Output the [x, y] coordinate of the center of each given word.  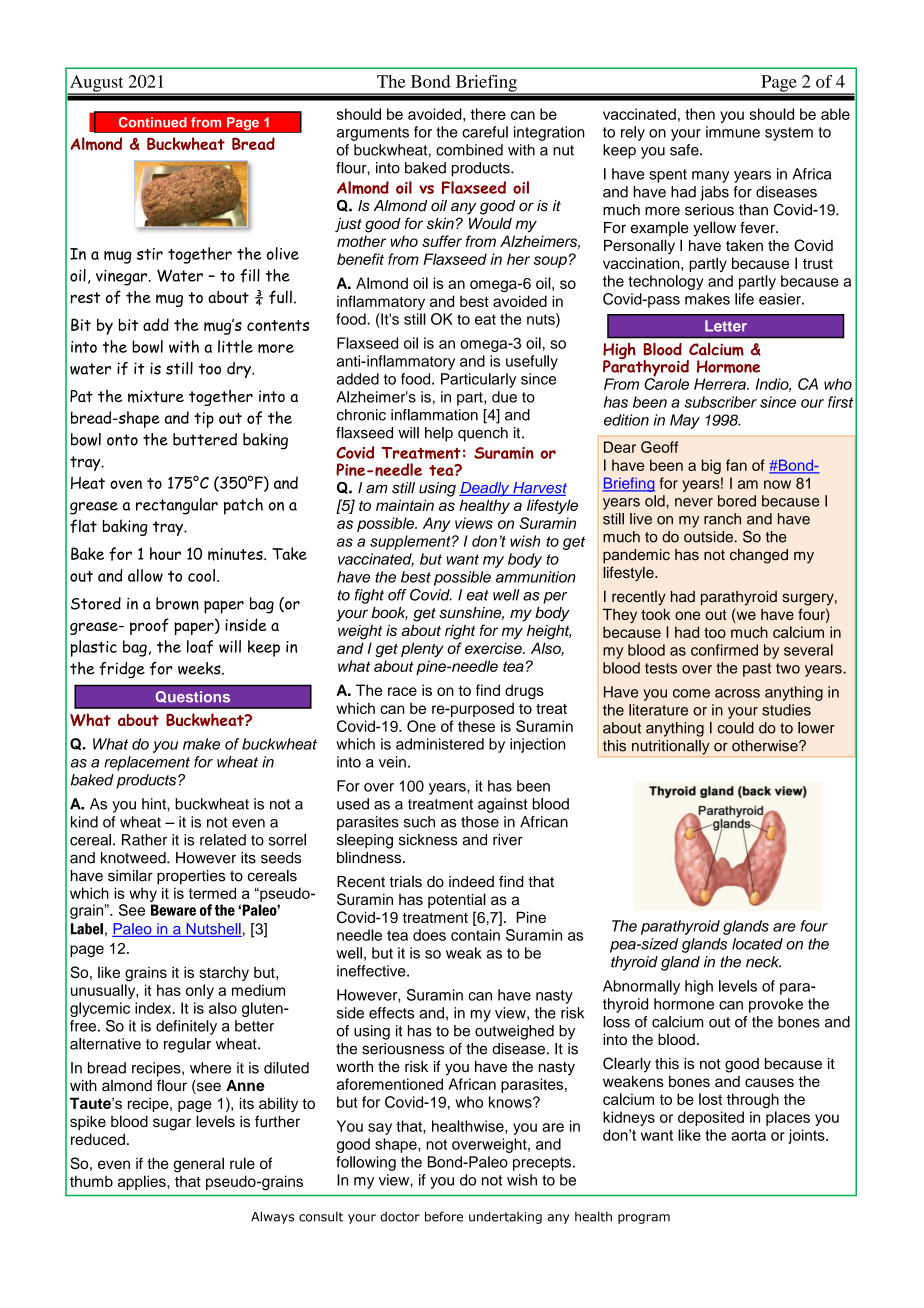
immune [733, 132]
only [200, 991]
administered [440, 744]
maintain [405, 505]
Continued [153, 122]
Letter [726, 326]
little [235, 346]
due [504, 397]
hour [165, 553]
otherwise [766, 746]
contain [475, 935]
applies [143, 1182]
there [488, 114]
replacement [147, 763]
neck [763, 962]
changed [759, 556]
